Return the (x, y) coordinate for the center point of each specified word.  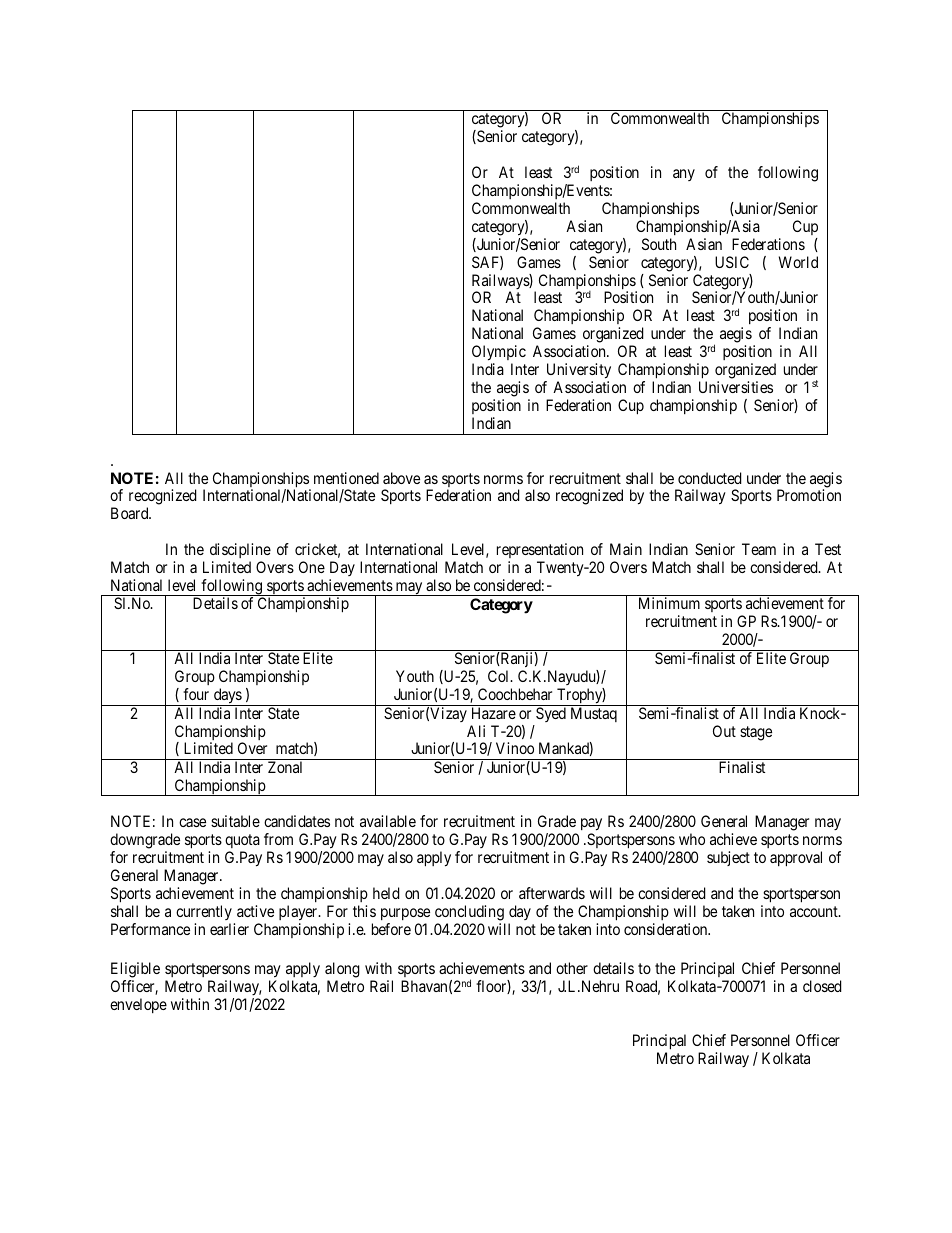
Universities (736, 387)
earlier (229, 929)
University (579, 371)
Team (759, 549)
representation (540, 550)
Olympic (499, 354)
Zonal (285, 767)
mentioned (346, 478)
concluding (469, 913)
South (659, 244)
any (684, 175)
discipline (240, 550)
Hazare (494, 713)
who (692, 839)
